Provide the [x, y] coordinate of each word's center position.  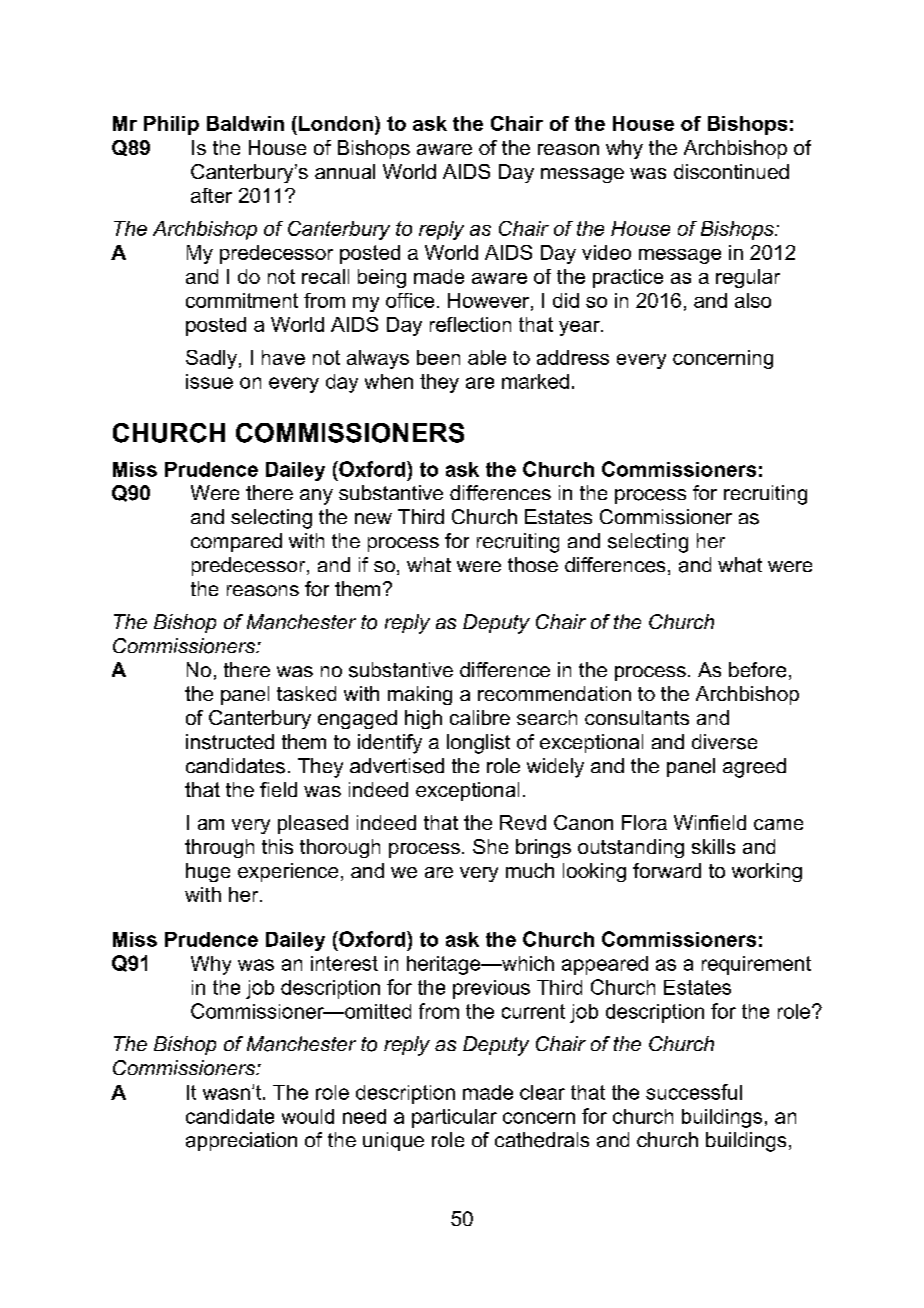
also [753, 300]
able [487, 357]
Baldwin [245, 123]
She [490, 846]
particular [454, 1118]
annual [345, 171]
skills [713, 846]
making [420, 695]
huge [208, 872]
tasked [306, 693]
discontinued [731, 171]
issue [209, 381]
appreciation [241, 1141]
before [757, 670]
